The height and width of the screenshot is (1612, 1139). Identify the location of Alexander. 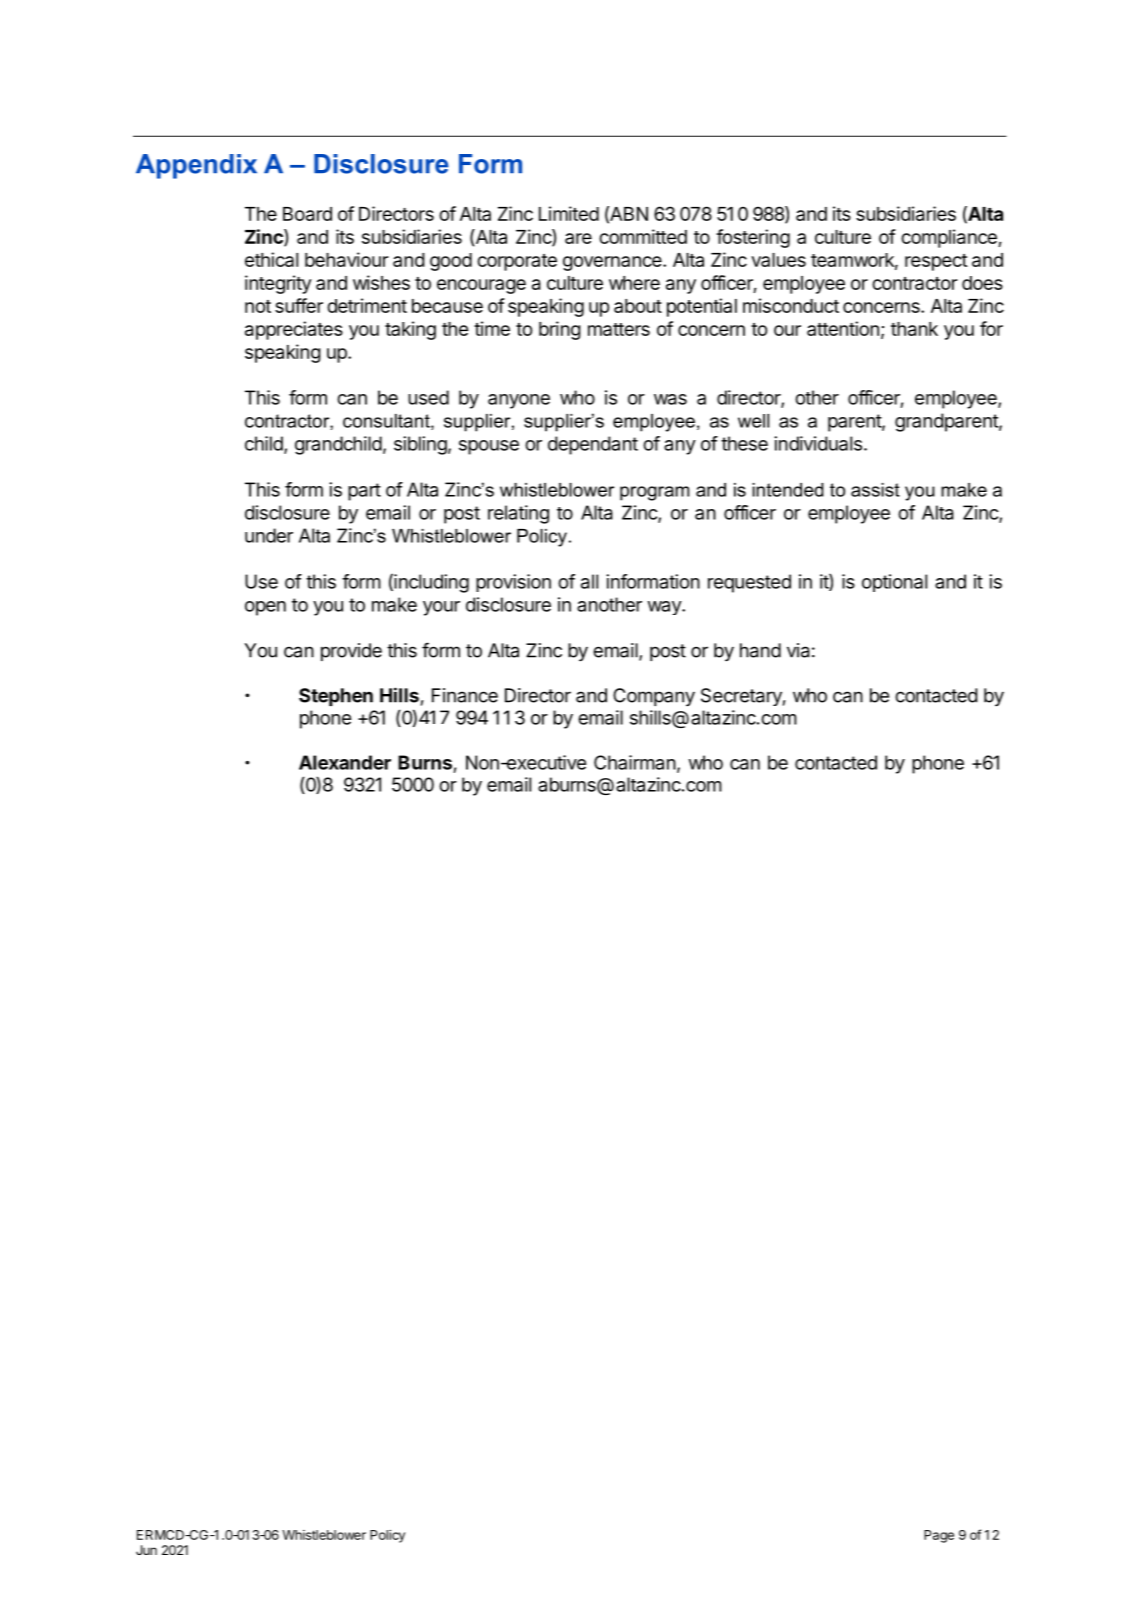
(345, 762).
